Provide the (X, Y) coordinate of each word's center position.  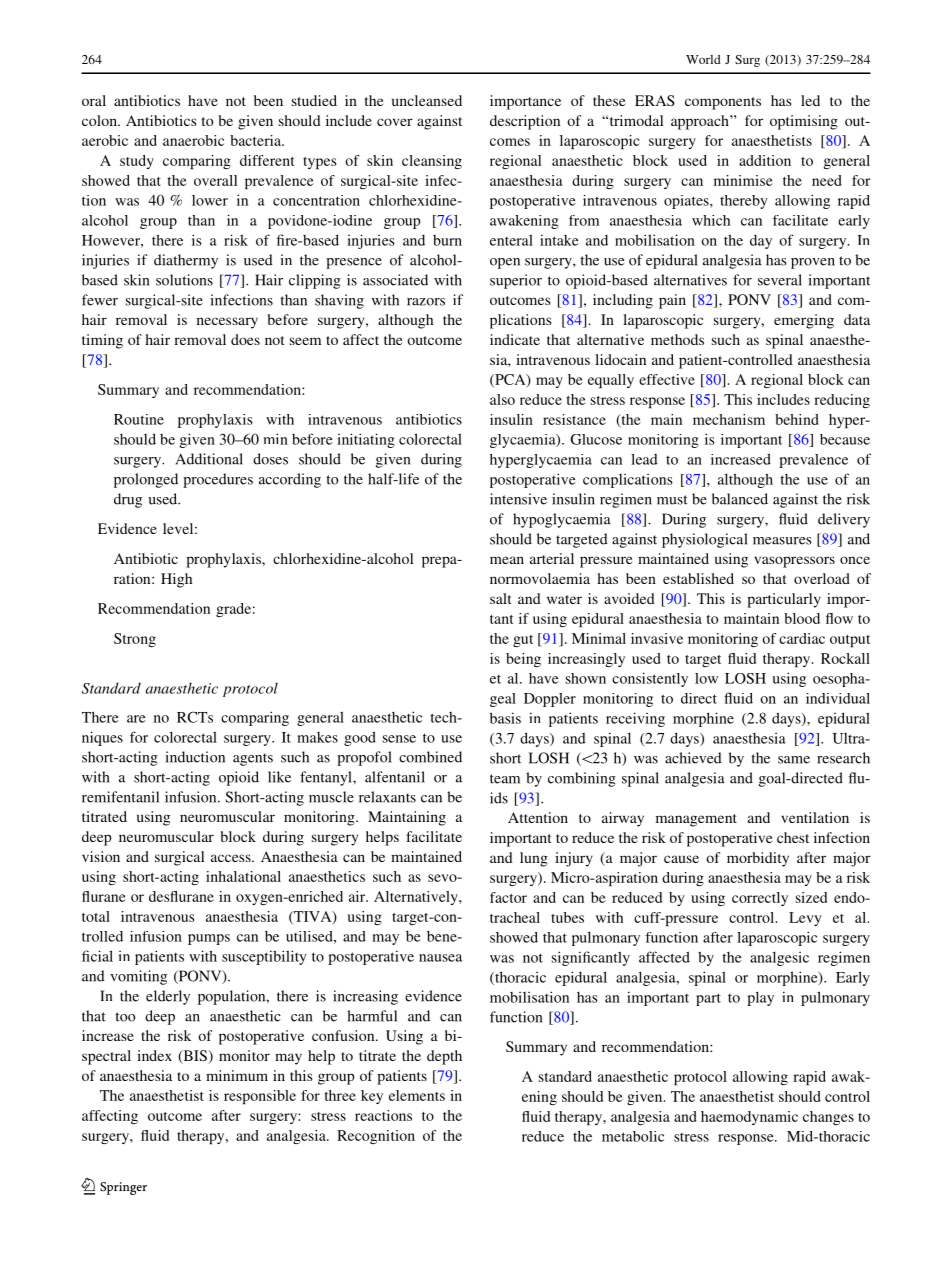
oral (94, 100)
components (723, 103)
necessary (227, 323)
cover (395, 122)
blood (802, 618)
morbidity (758, 859)
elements (417, 1095)
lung (534, 859)
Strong (135, 640)
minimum (237, 1075)
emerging (804, 321)
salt (501, 598)
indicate (515, 339)
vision (101, 856)
